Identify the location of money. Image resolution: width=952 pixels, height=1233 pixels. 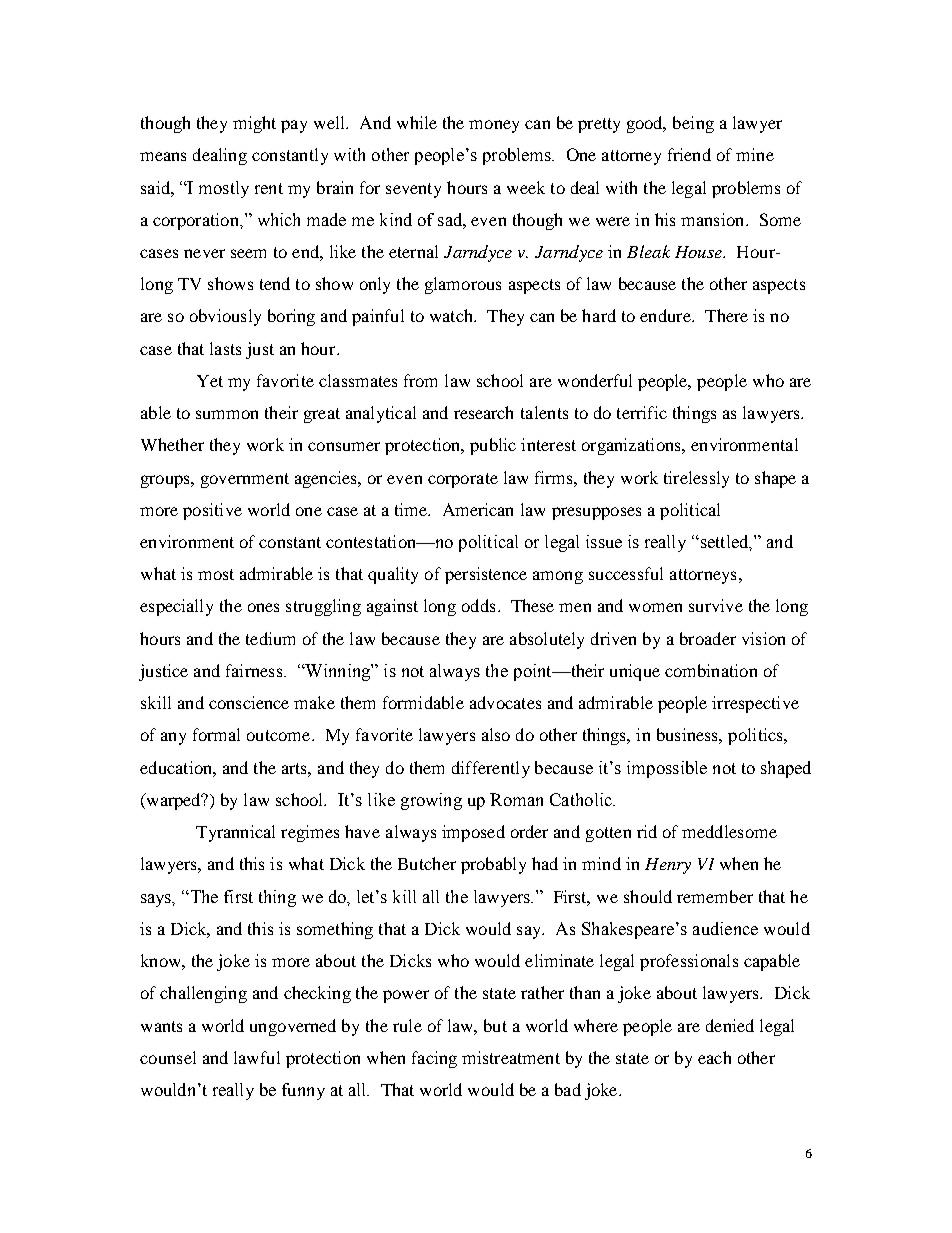
(494, 126).
